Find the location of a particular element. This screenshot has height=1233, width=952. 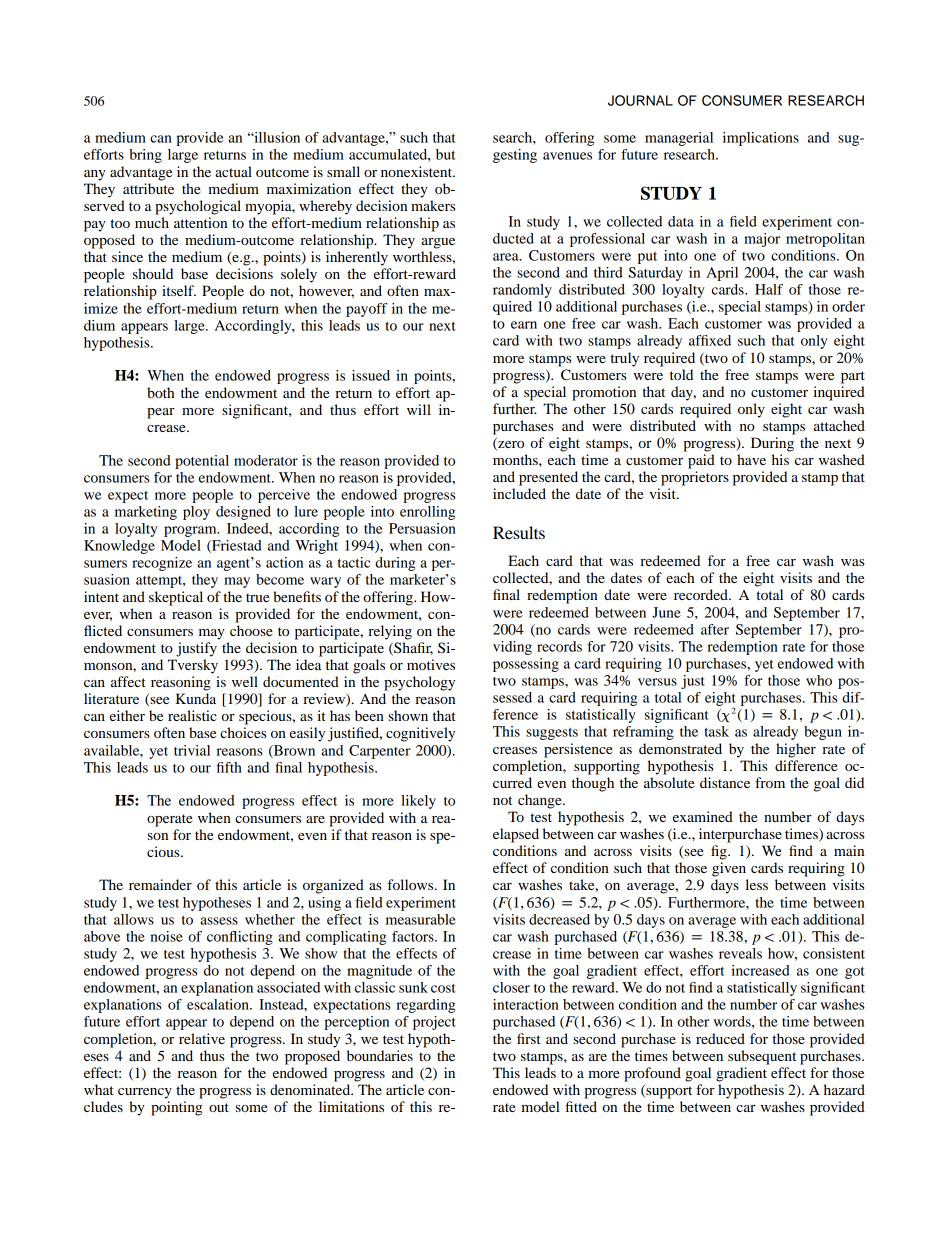

trivial is located at coordinates (192, 750).
